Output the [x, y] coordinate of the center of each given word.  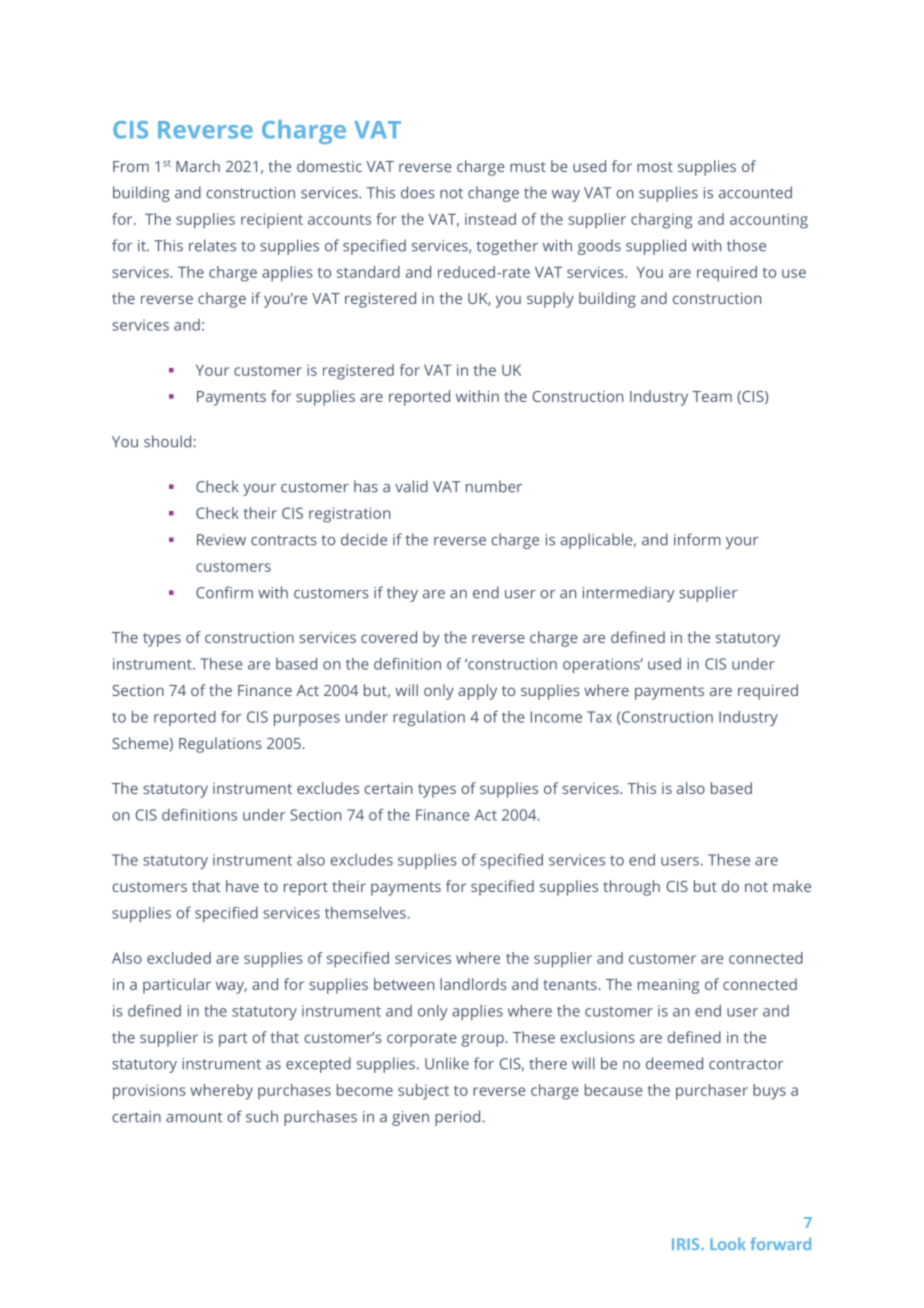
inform [697, 539]
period [459, 1118]
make [792, 886]
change [493, 194]
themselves [366, 913]
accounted [755, 192]
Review [221, 540]
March [198, 166]
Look [728, 1243]
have [242, 886]
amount [194, 1117]
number [494, 486]
